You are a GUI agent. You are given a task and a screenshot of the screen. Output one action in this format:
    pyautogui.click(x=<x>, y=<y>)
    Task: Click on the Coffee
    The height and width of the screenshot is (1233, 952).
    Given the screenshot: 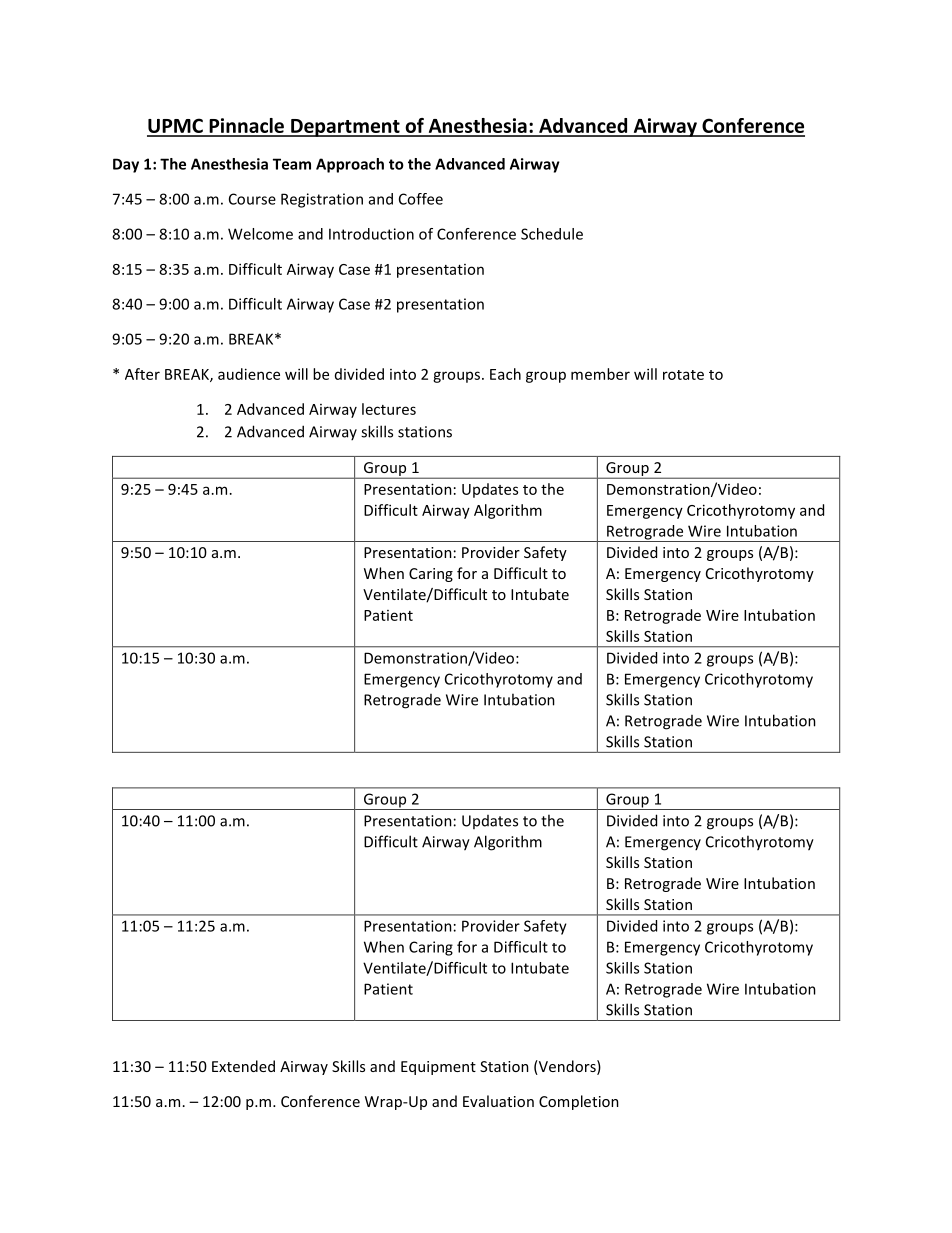 What is the action you would take?
    pyautogui.click(x=421, y=199)
